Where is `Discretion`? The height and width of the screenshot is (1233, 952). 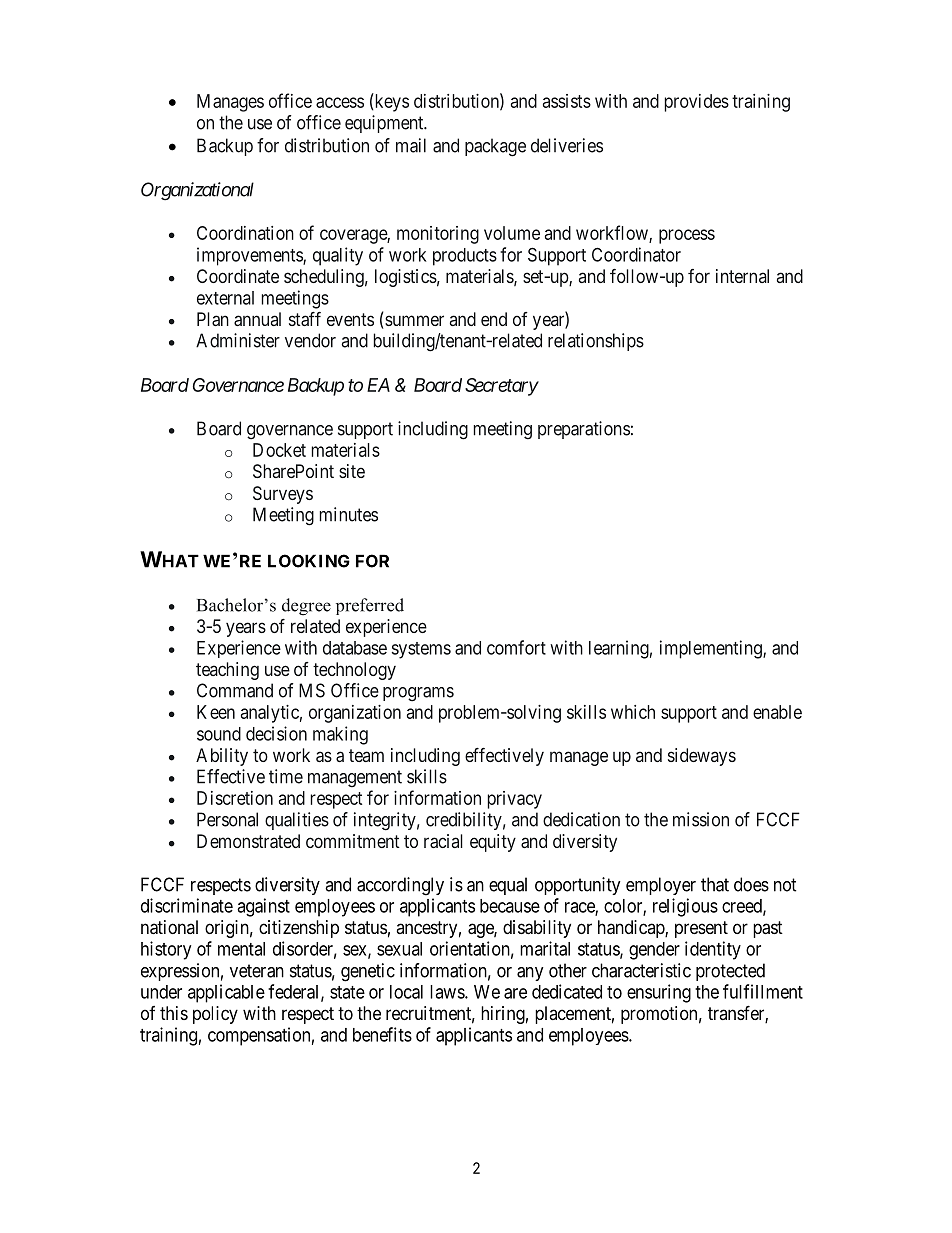 Discretion is located at coordinates (235, 798).
